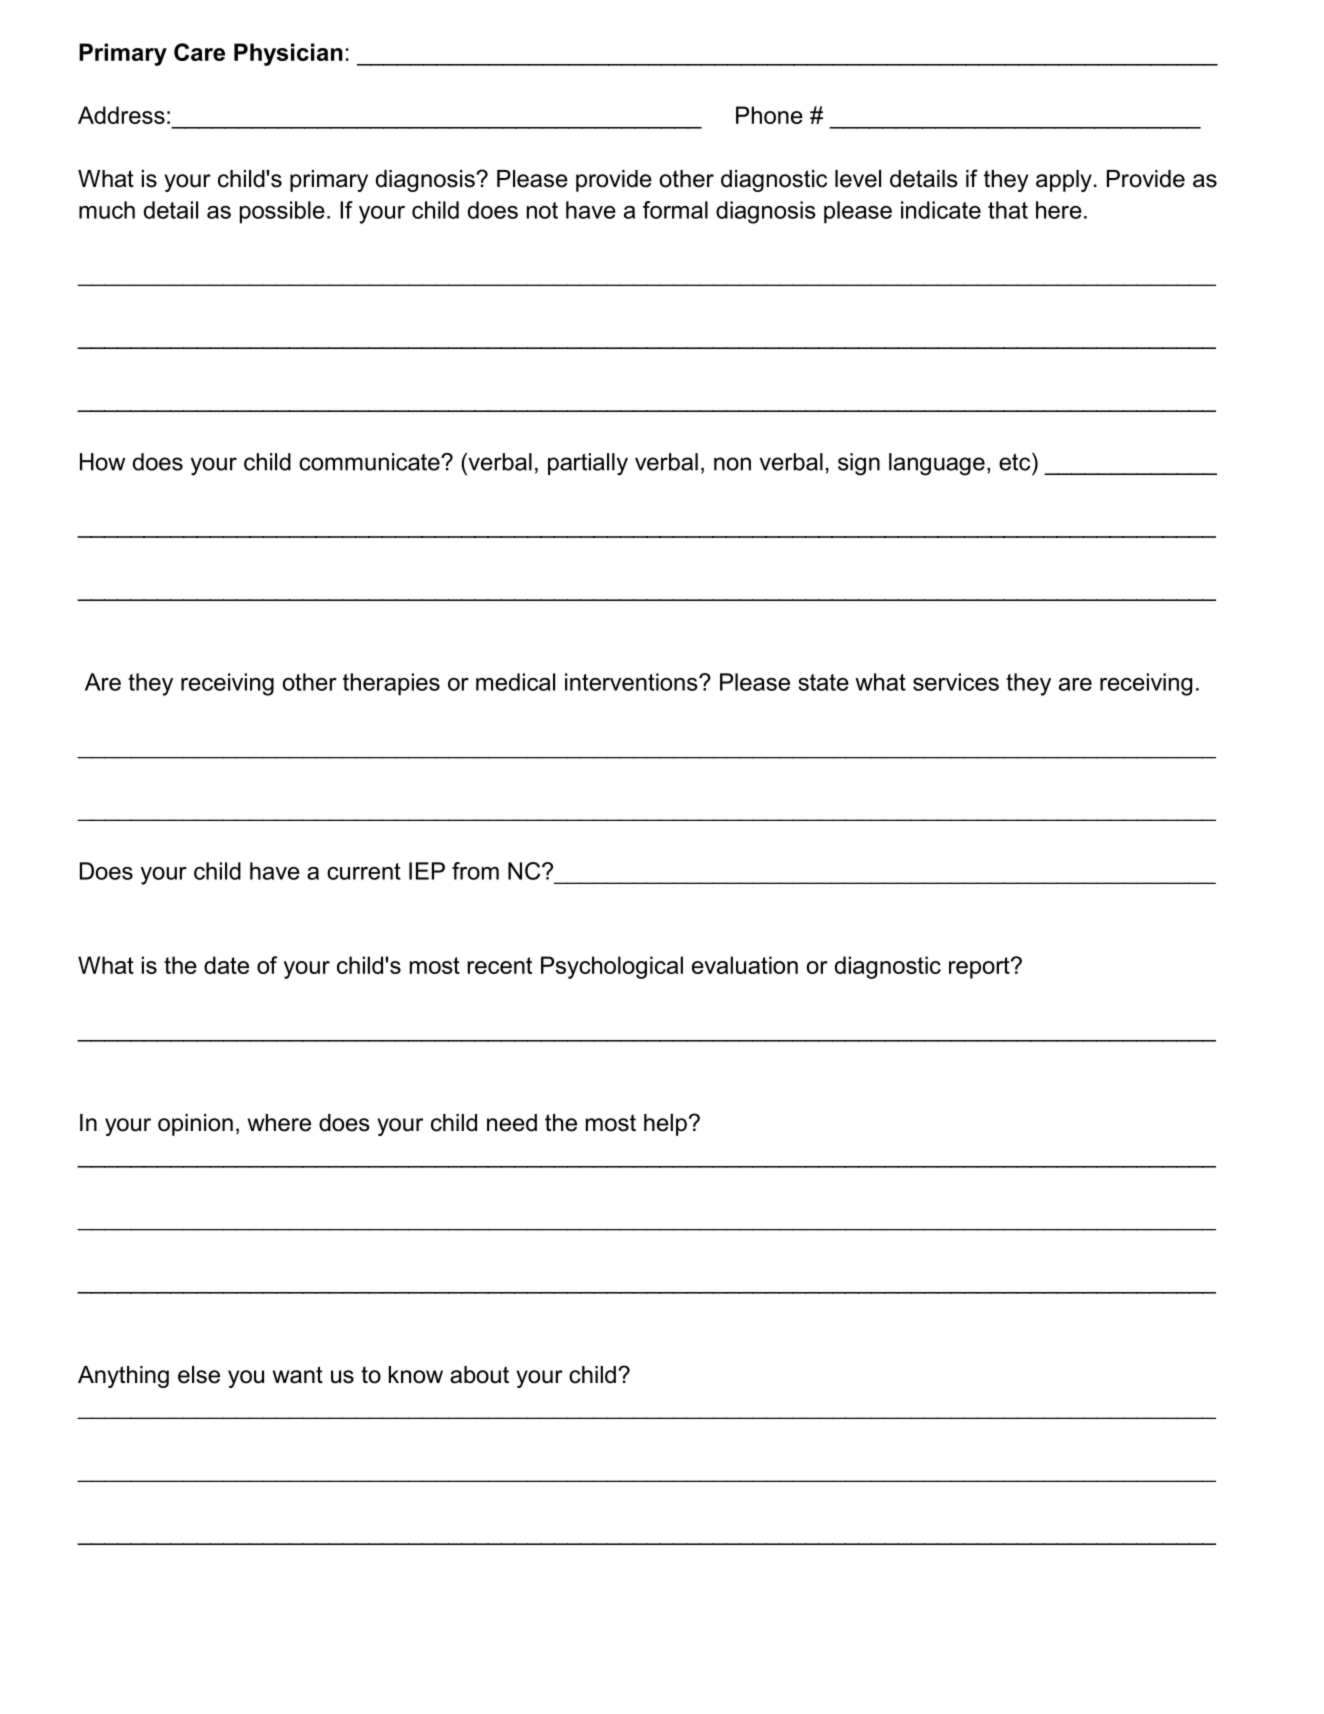 This document has width=1324, height=1714. I want to click on Psychological, so click(612, 967).
